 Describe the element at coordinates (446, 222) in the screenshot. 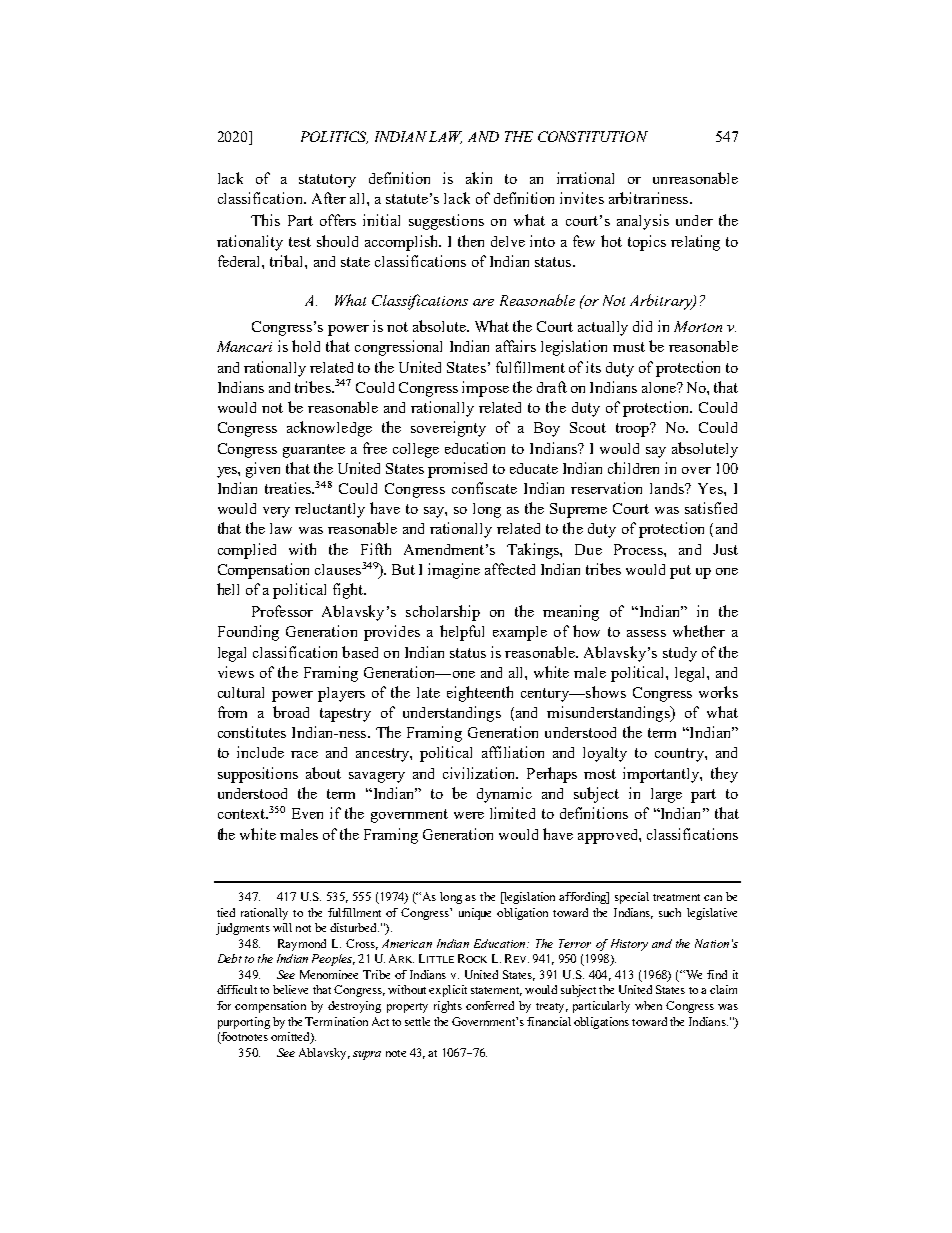

I see `suggestions` at that location.
